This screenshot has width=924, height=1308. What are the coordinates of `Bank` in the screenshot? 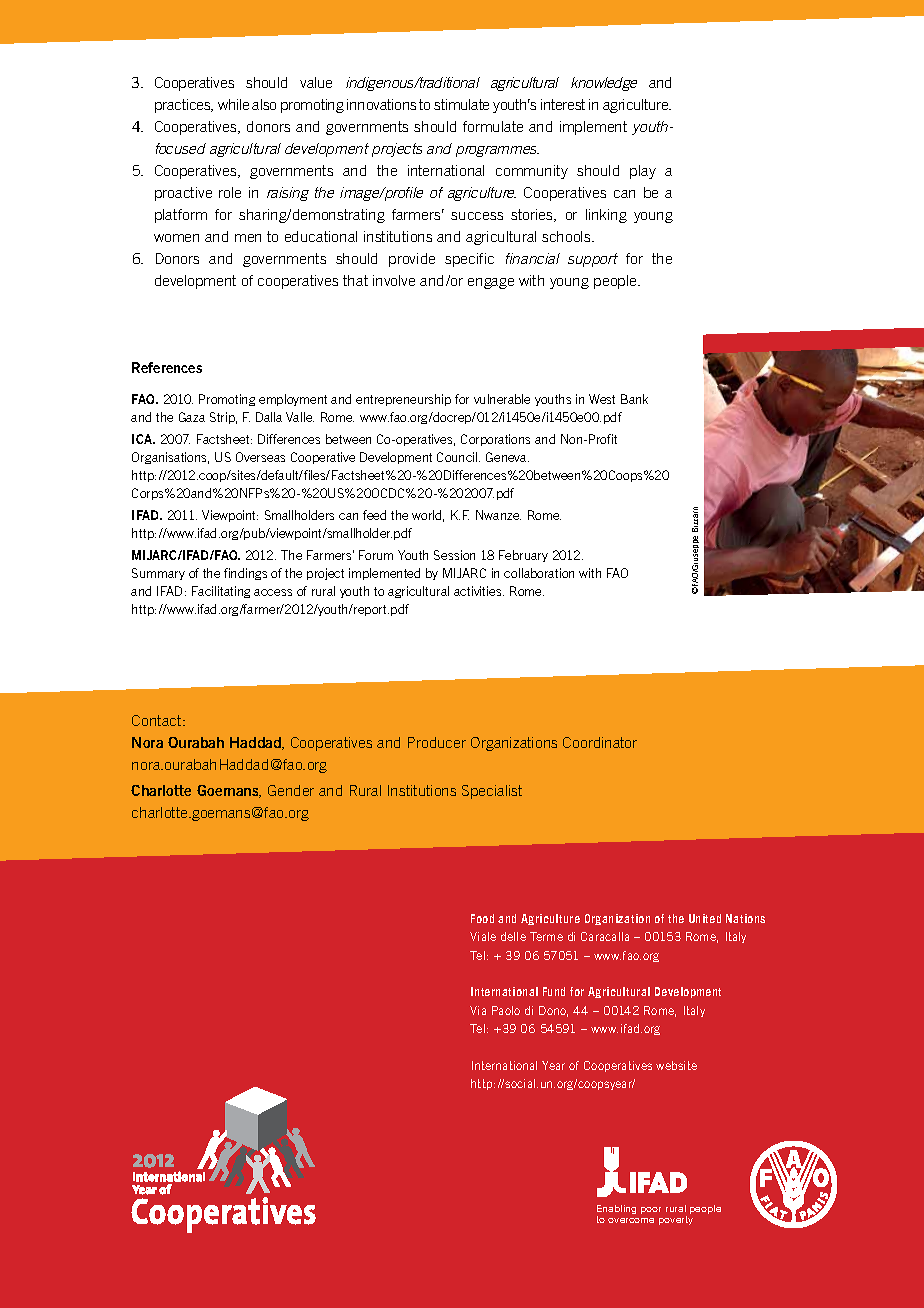 It's located at (634, 399).
